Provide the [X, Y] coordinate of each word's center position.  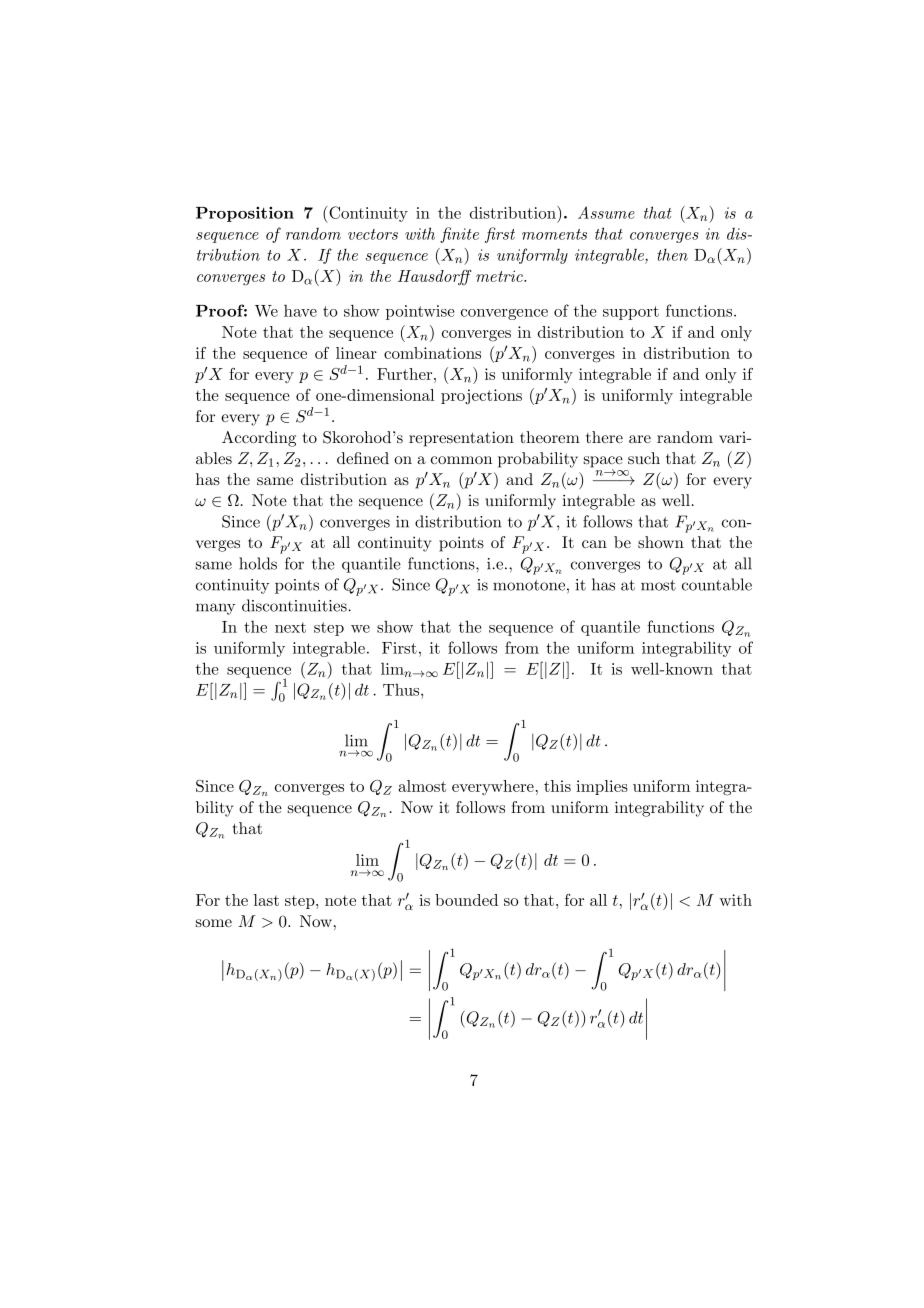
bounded [466, 900]
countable [717, 584]
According [259, 439]
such [644, 458]
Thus [402, 690]
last [266, 900]
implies [602, 787]
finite [459, 235]
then [672, 254]
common [461, 460]
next [290, 627]
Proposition [245, 214]
